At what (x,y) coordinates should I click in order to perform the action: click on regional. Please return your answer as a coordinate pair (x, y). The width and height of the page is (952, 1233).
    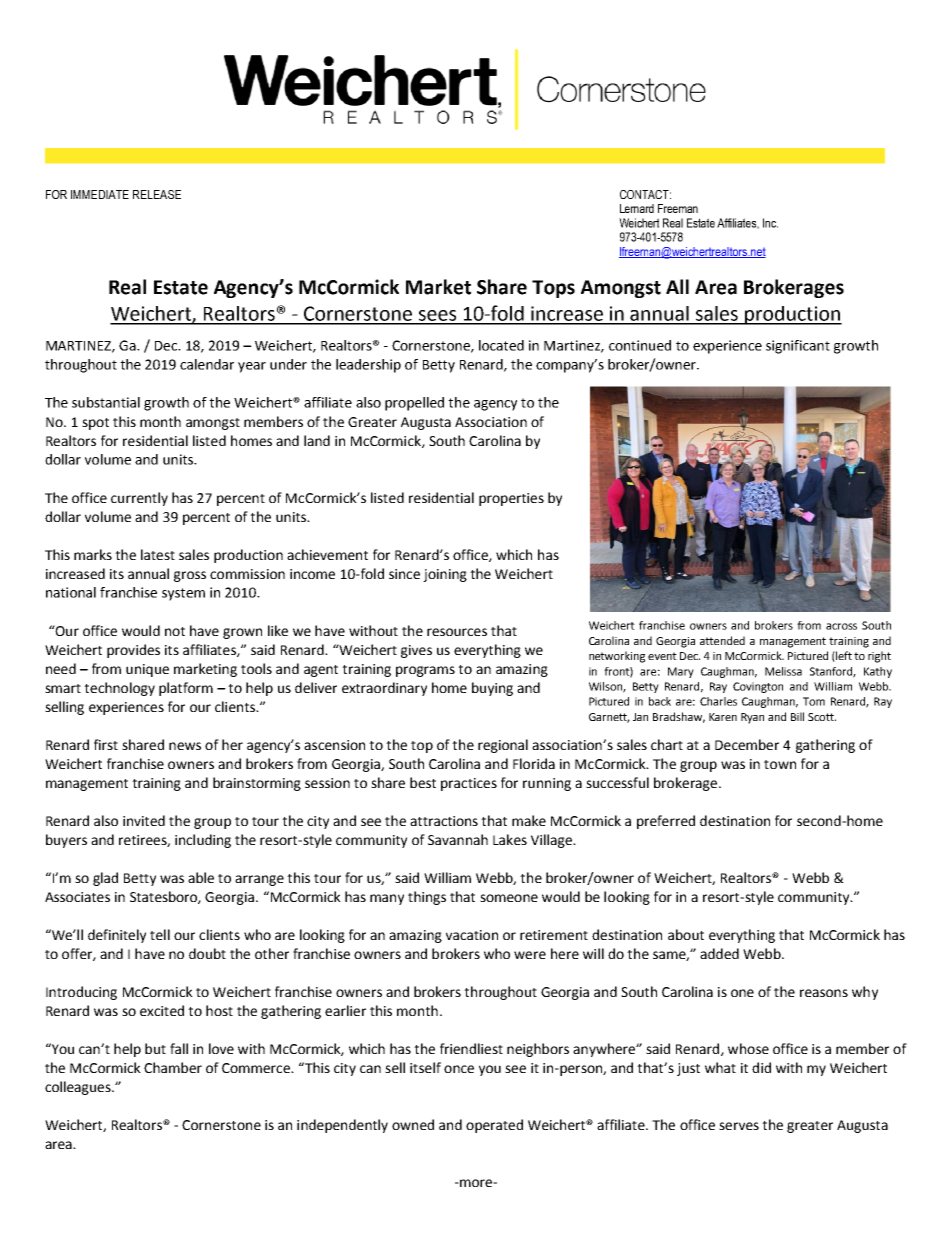
    Looking at the image, I should click on (503, 746).
